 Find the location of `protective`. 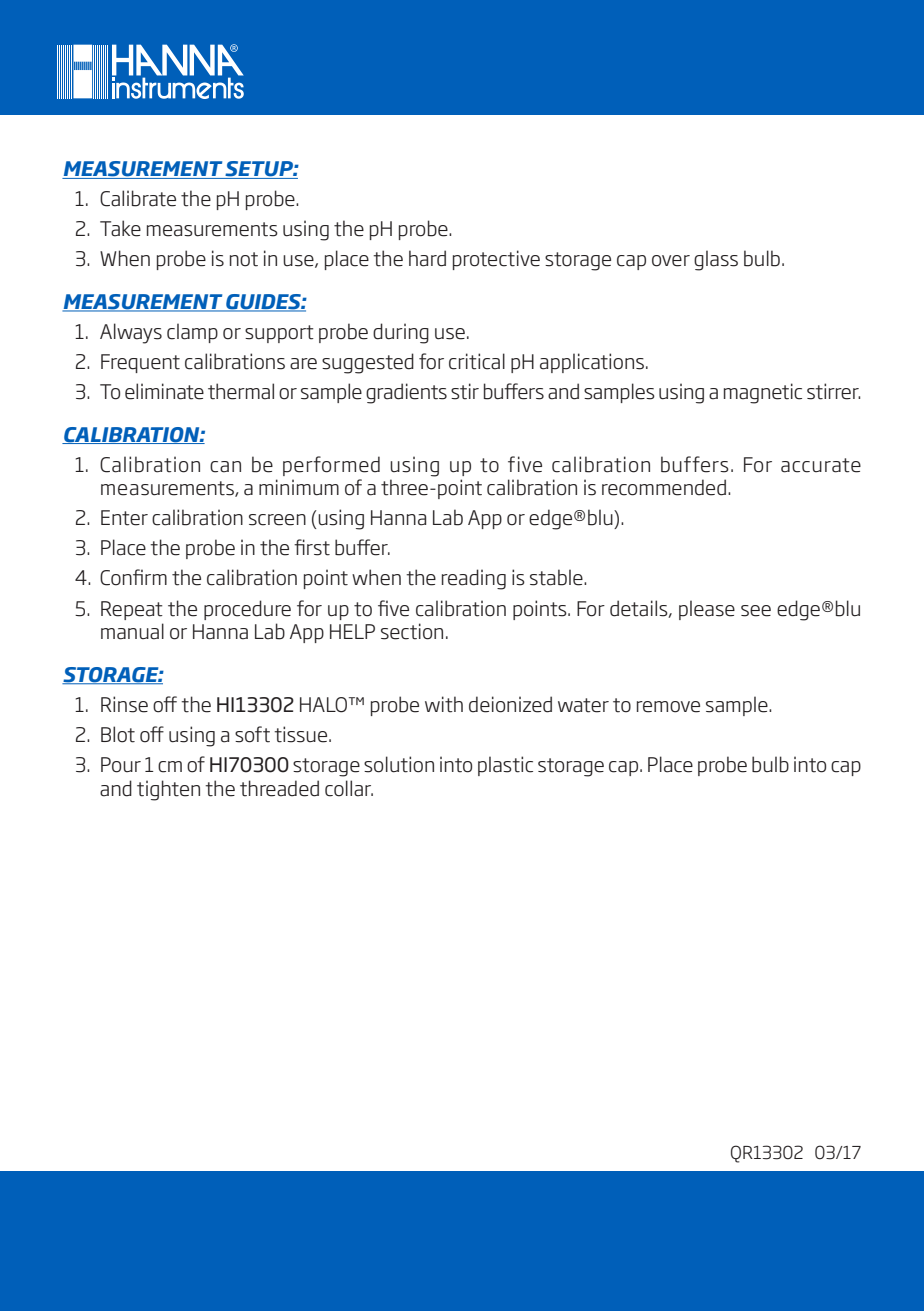

protective is located at coordinates (496, 260).
